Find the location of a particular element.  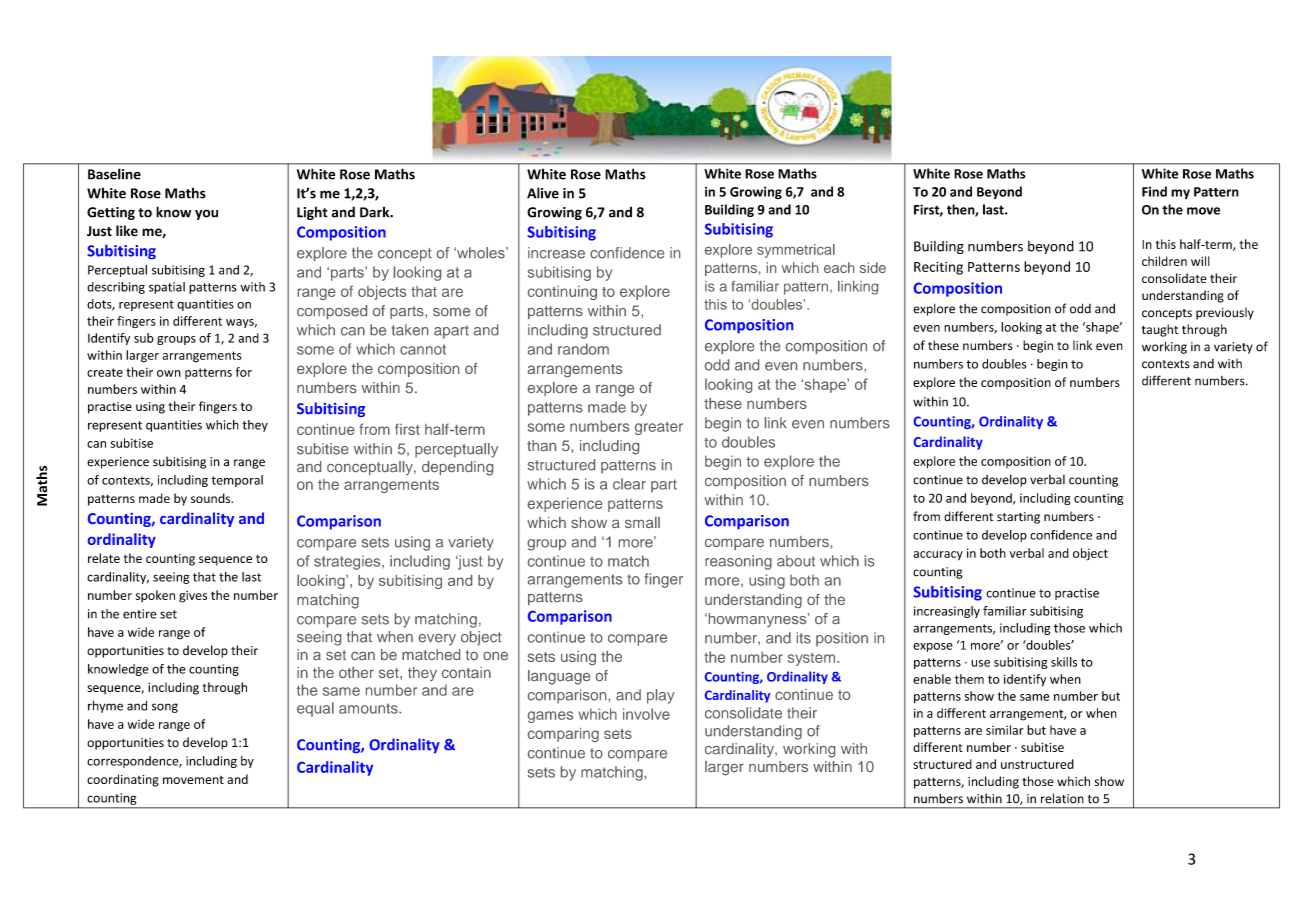

starting is located at coordinates (1018, 518).
